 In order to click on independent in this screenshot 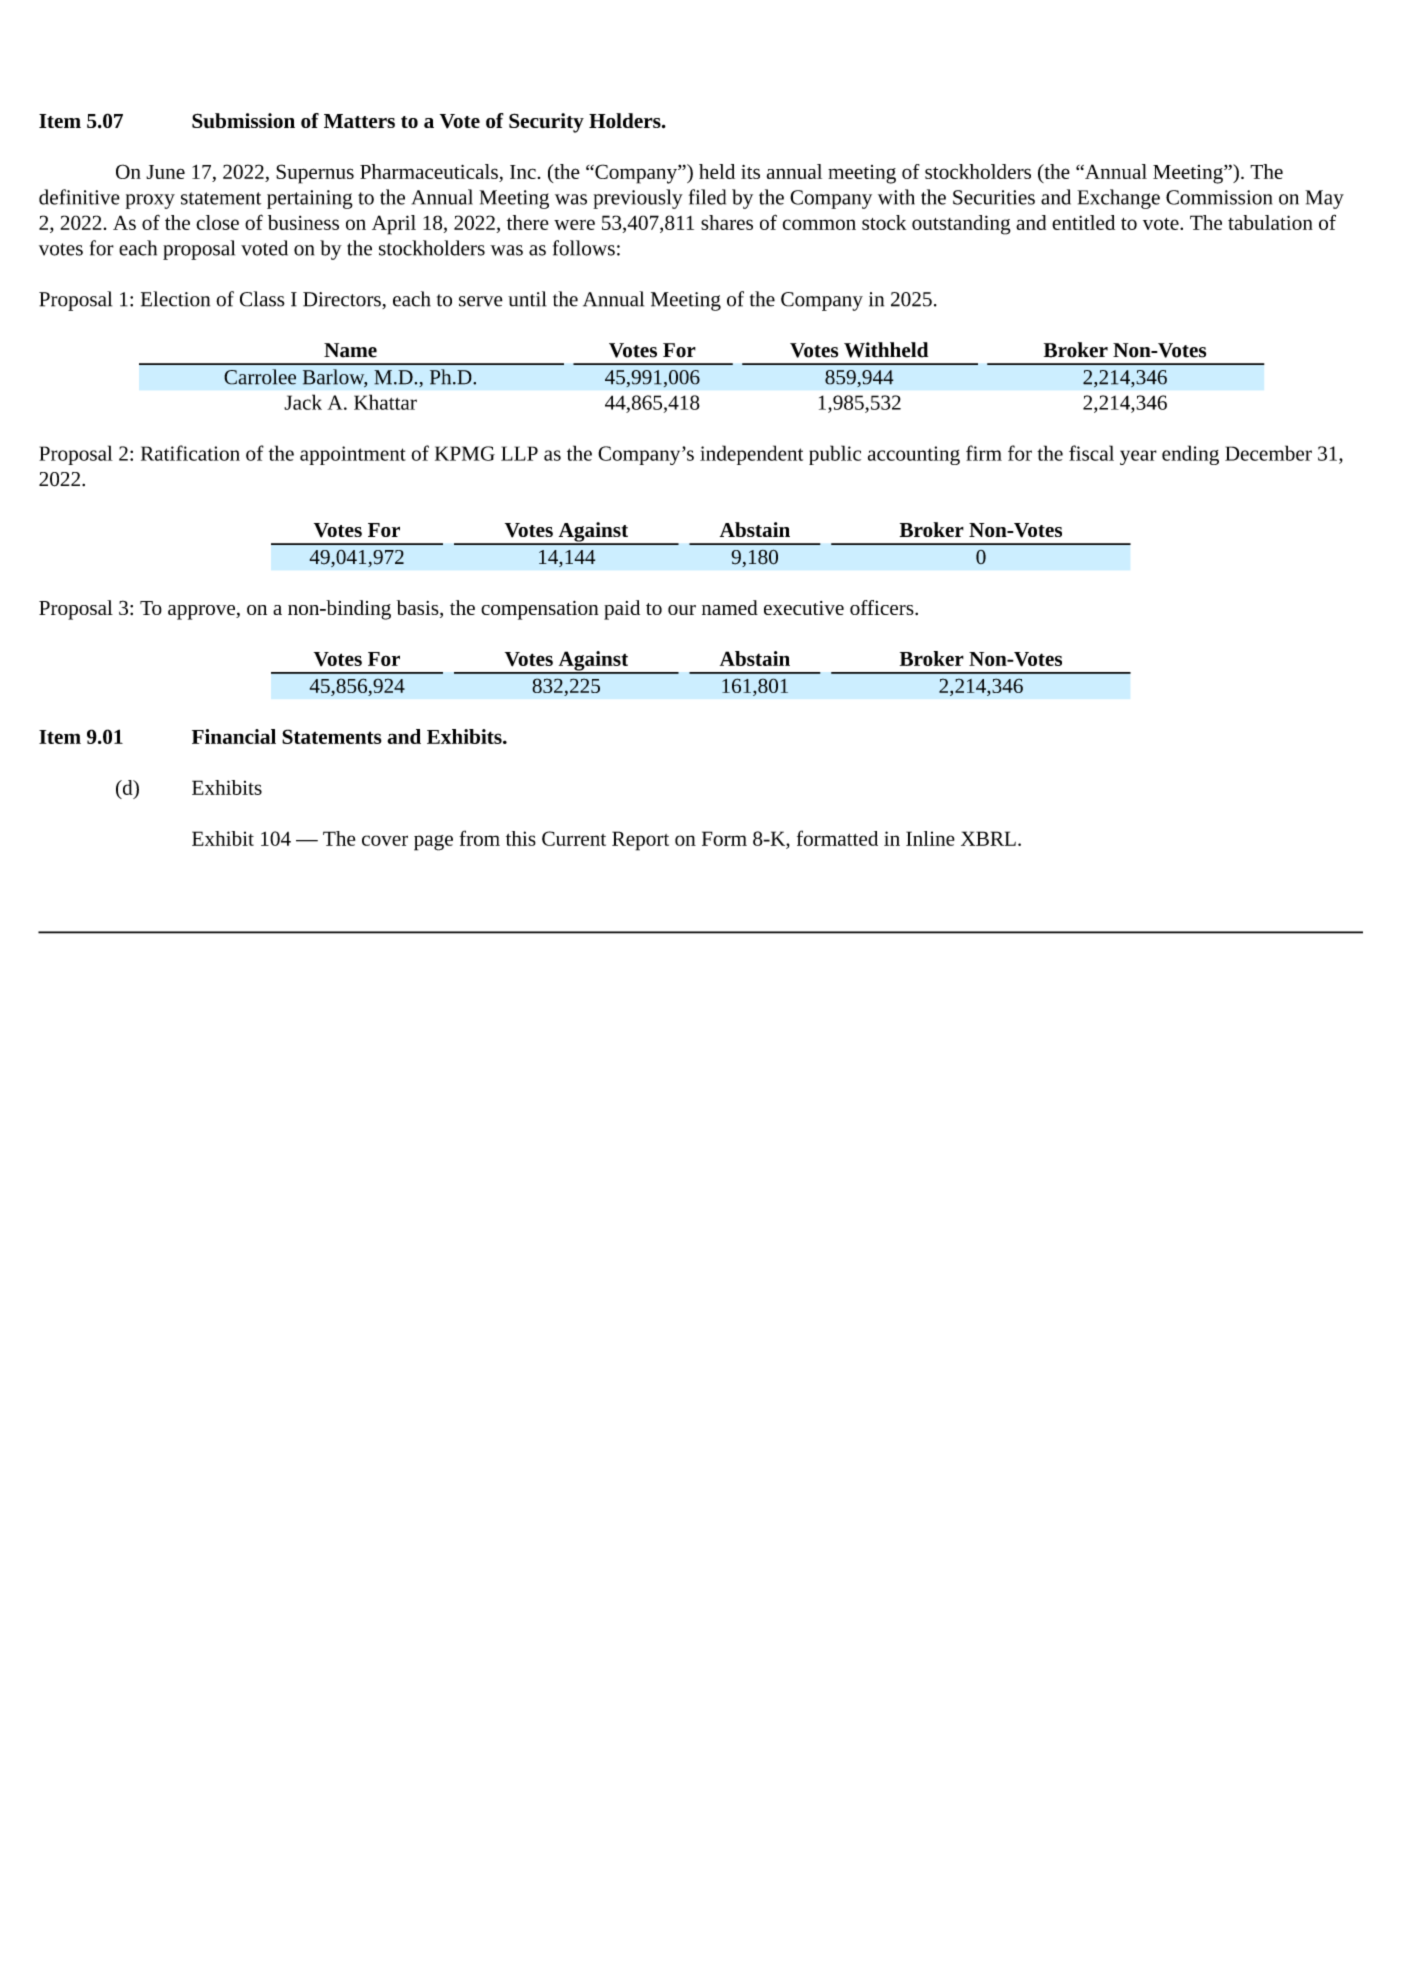, I will do `click(751, 455)`.
